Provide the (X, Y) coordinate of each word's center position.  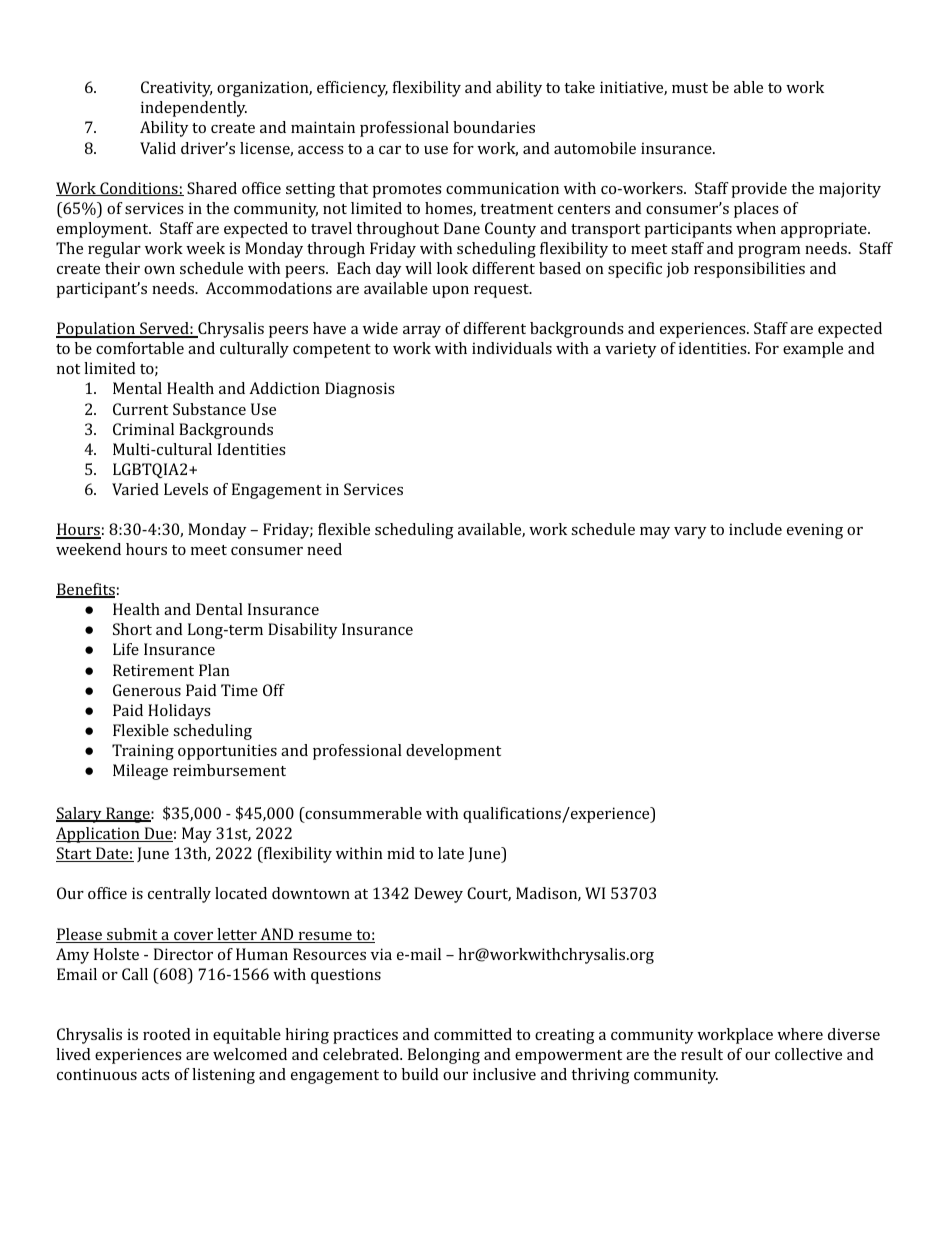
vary (690, 533)
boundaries (494, 127)
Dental (219, 609)
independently (194, 109)
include (755, 529)
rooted (167, 1034)
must (690, 88)
